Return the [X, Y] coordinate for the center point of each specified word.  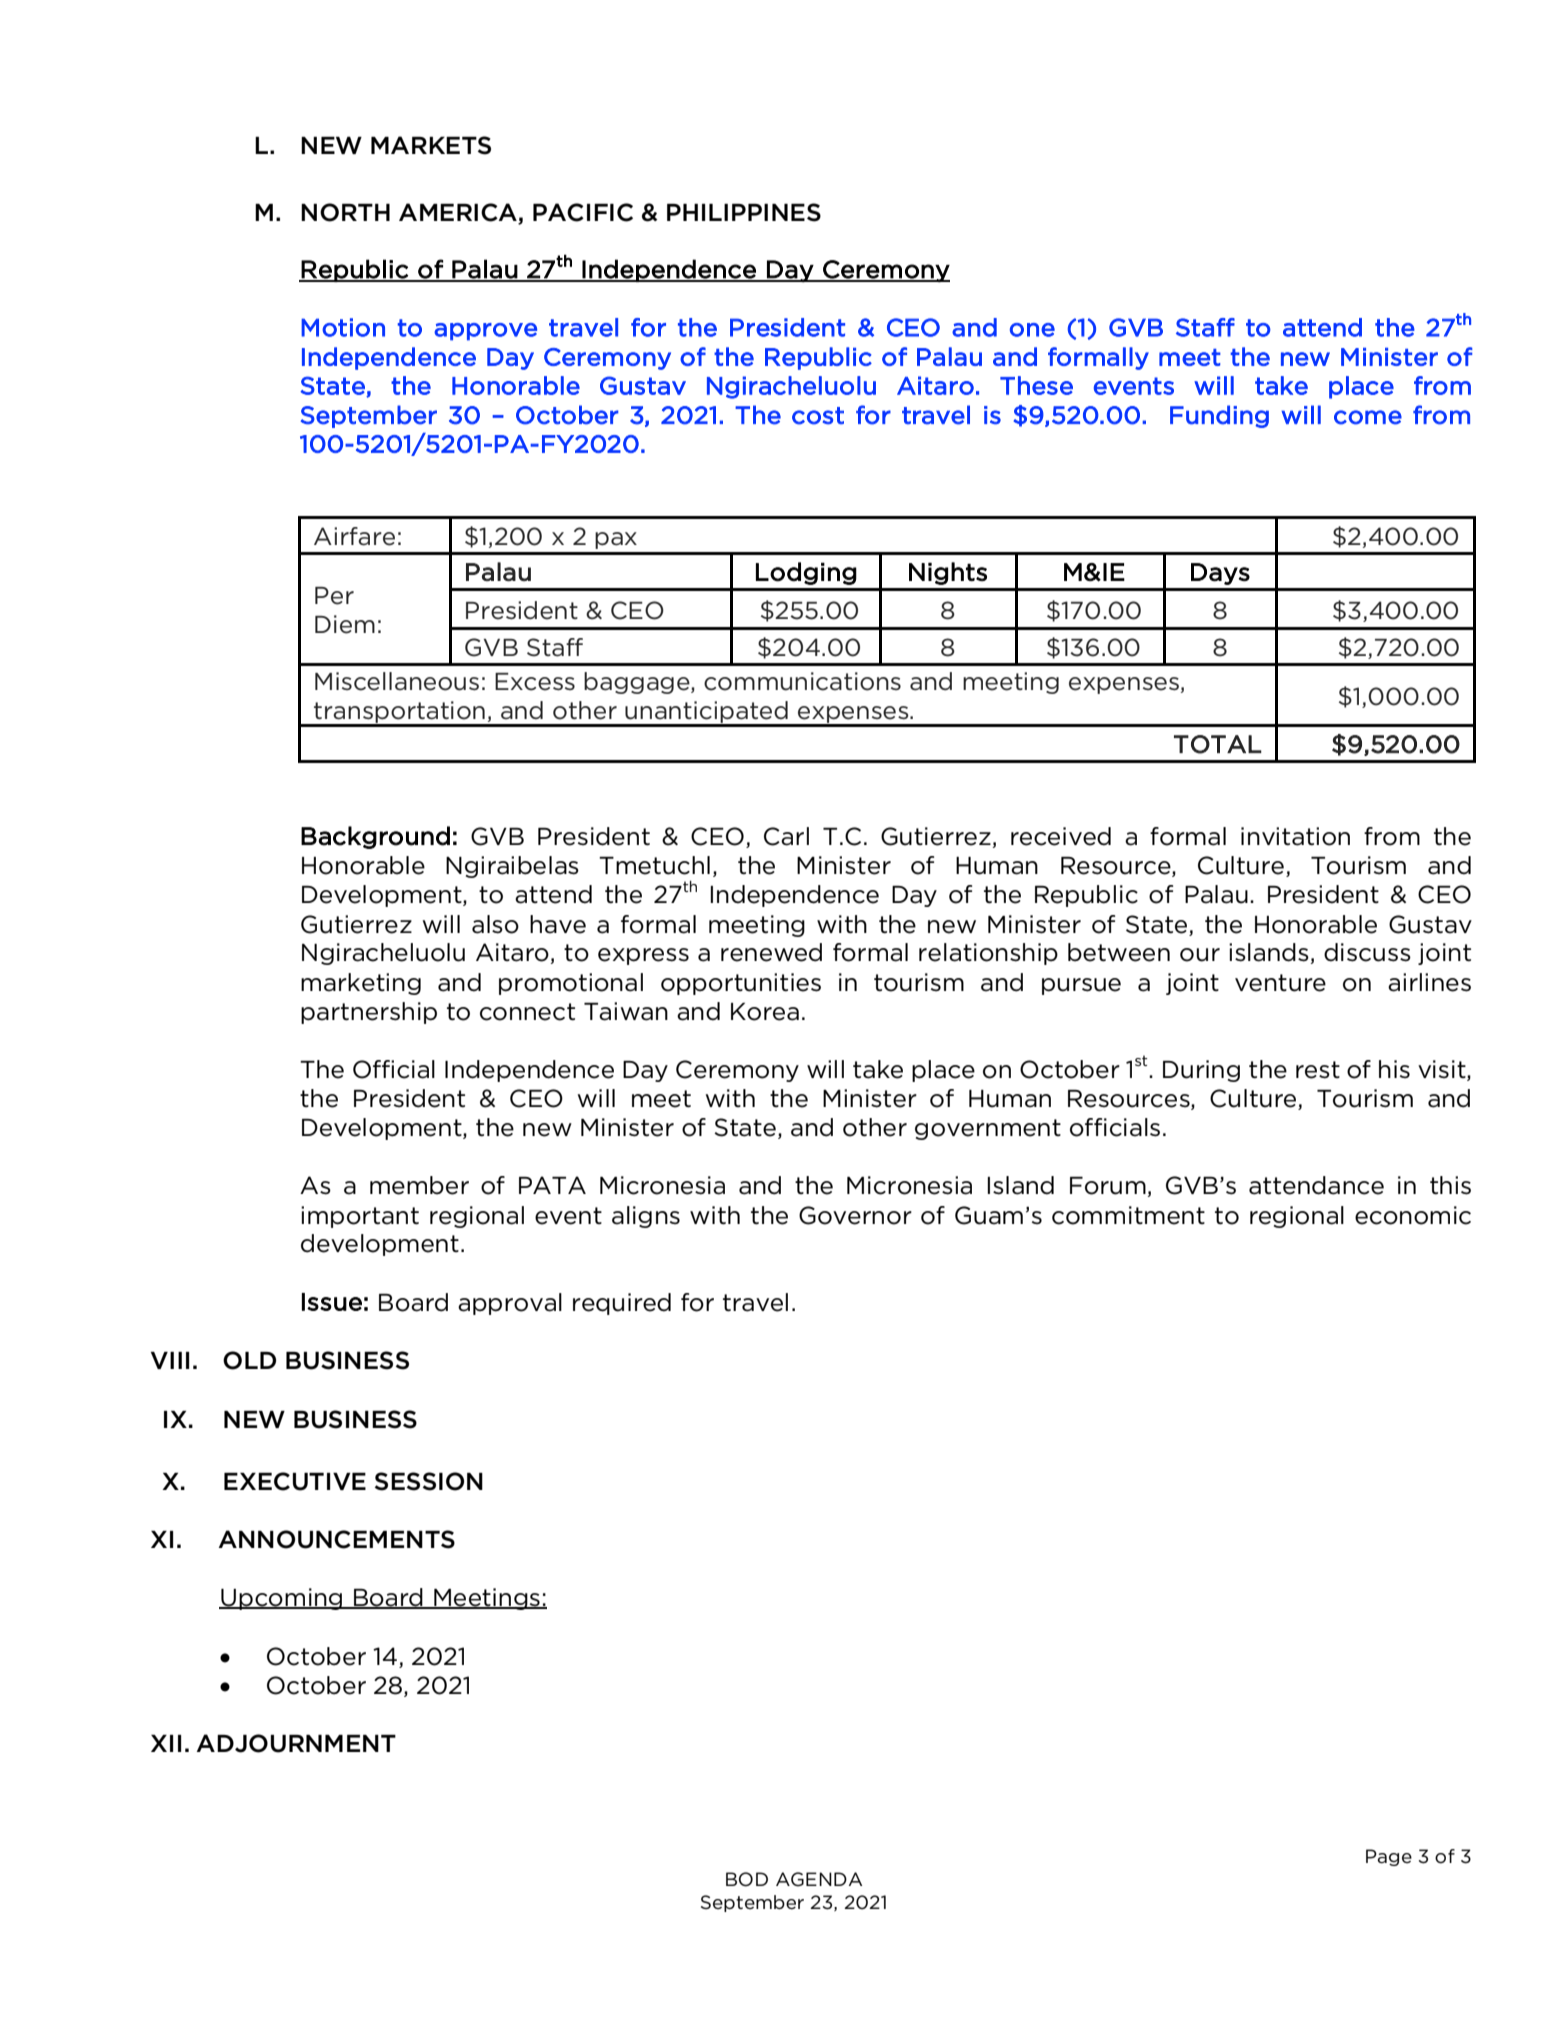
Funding [1219, 416]
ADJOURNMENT [296, 1743]
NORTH [345, 212]
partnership [369, 1013]
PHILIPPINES [744, 212]
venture [1280, 983]
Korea [765, 1012]
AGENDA [819, 1879]
